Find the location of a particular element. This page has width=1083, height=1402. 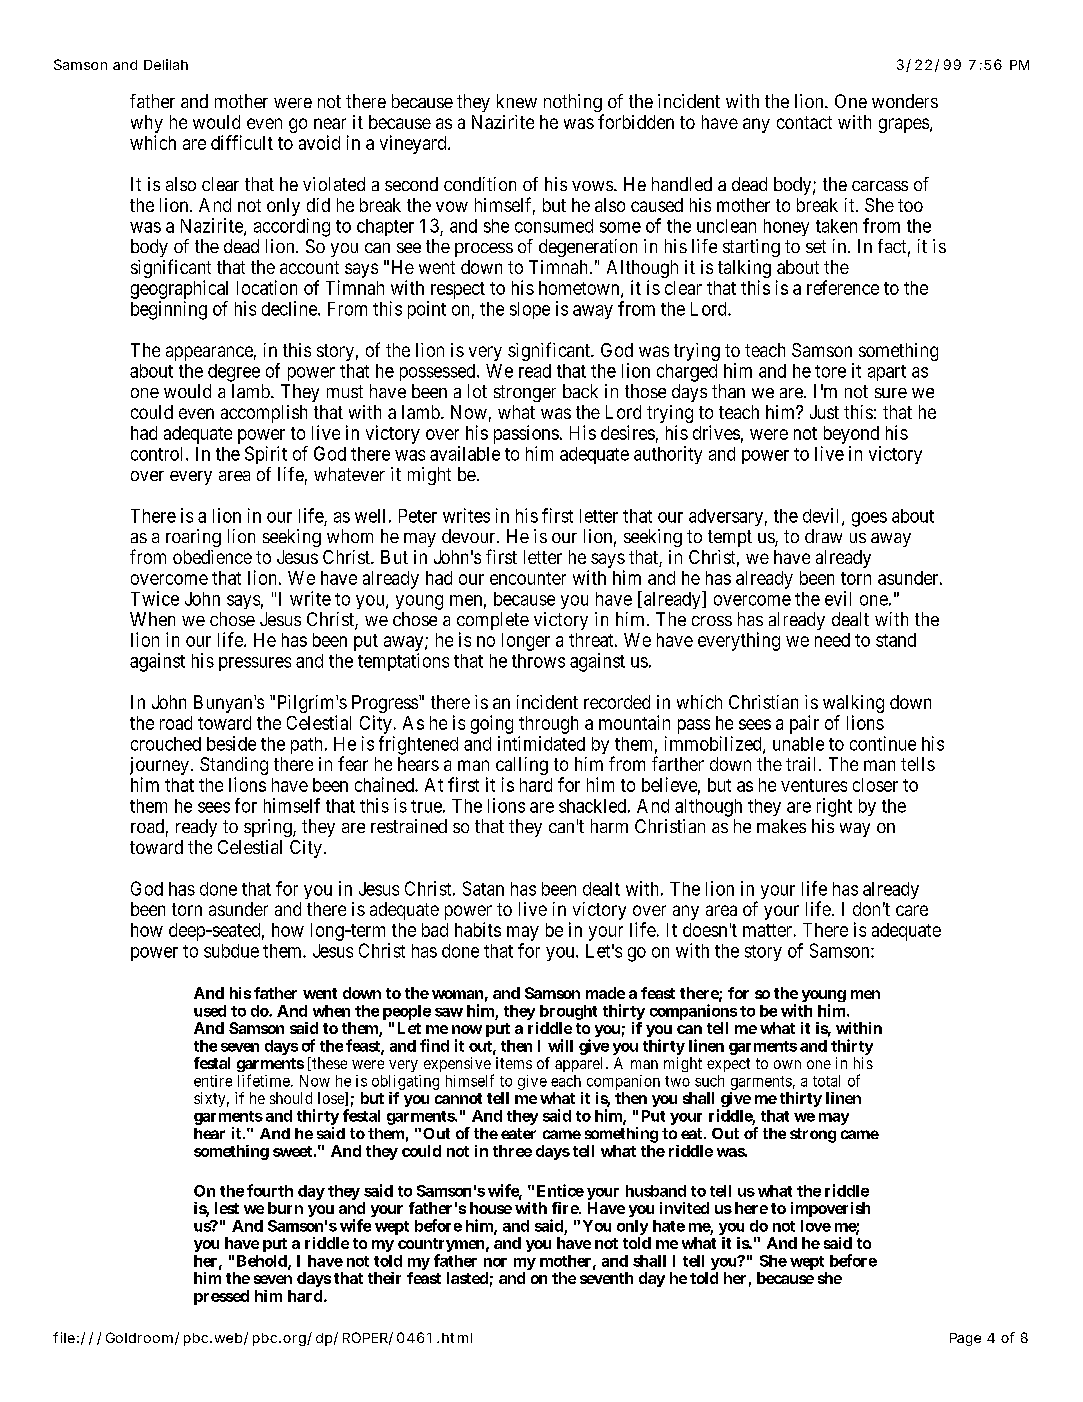

devour is located at coordinates (470, 536).
